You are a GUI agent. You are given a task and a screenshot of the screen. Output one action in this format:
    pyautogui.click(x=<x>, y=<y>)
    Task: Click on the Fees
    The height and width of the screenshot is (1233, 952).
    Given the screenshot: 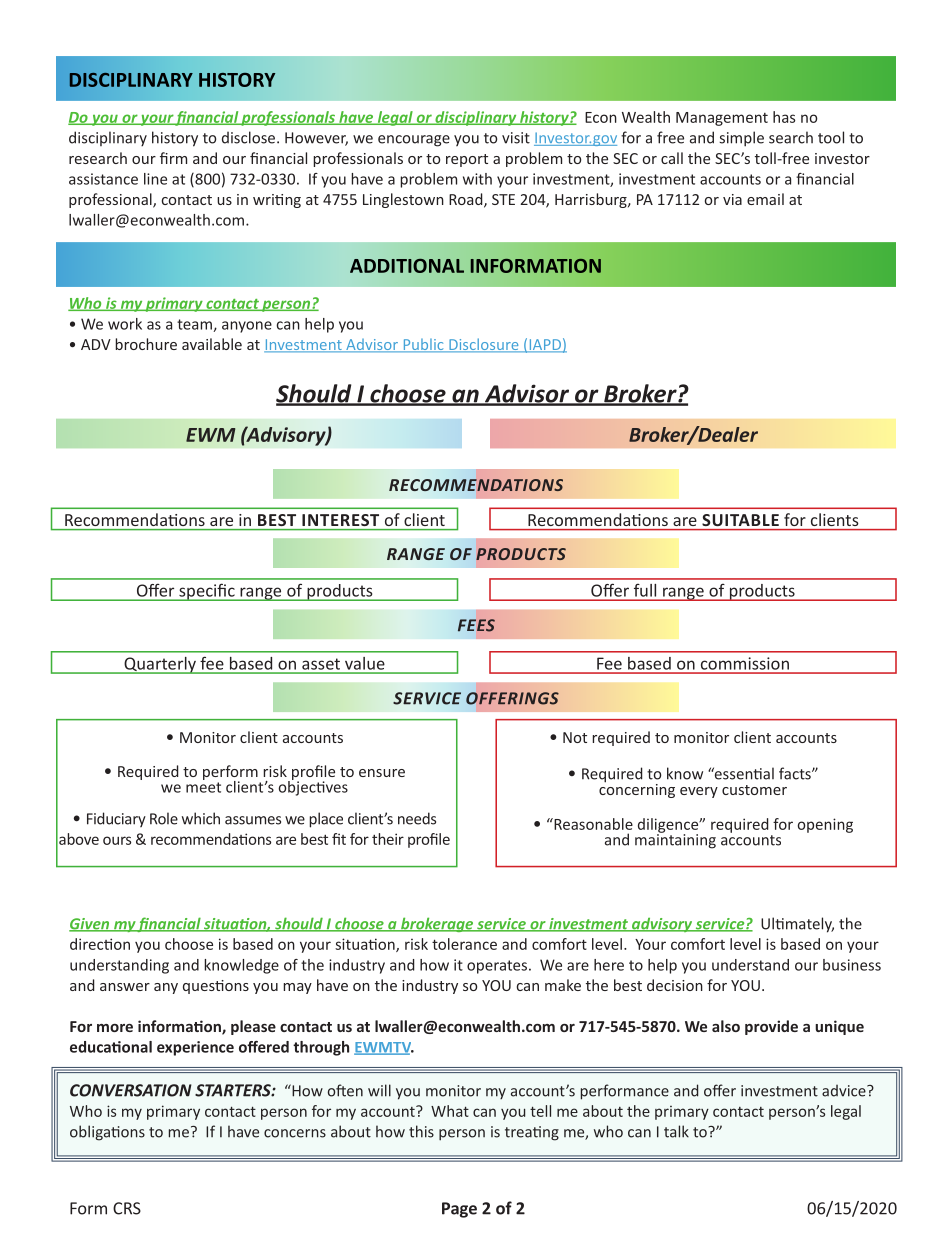 What is the action you would take?
    pyautogui.click(x=476, y=625)
